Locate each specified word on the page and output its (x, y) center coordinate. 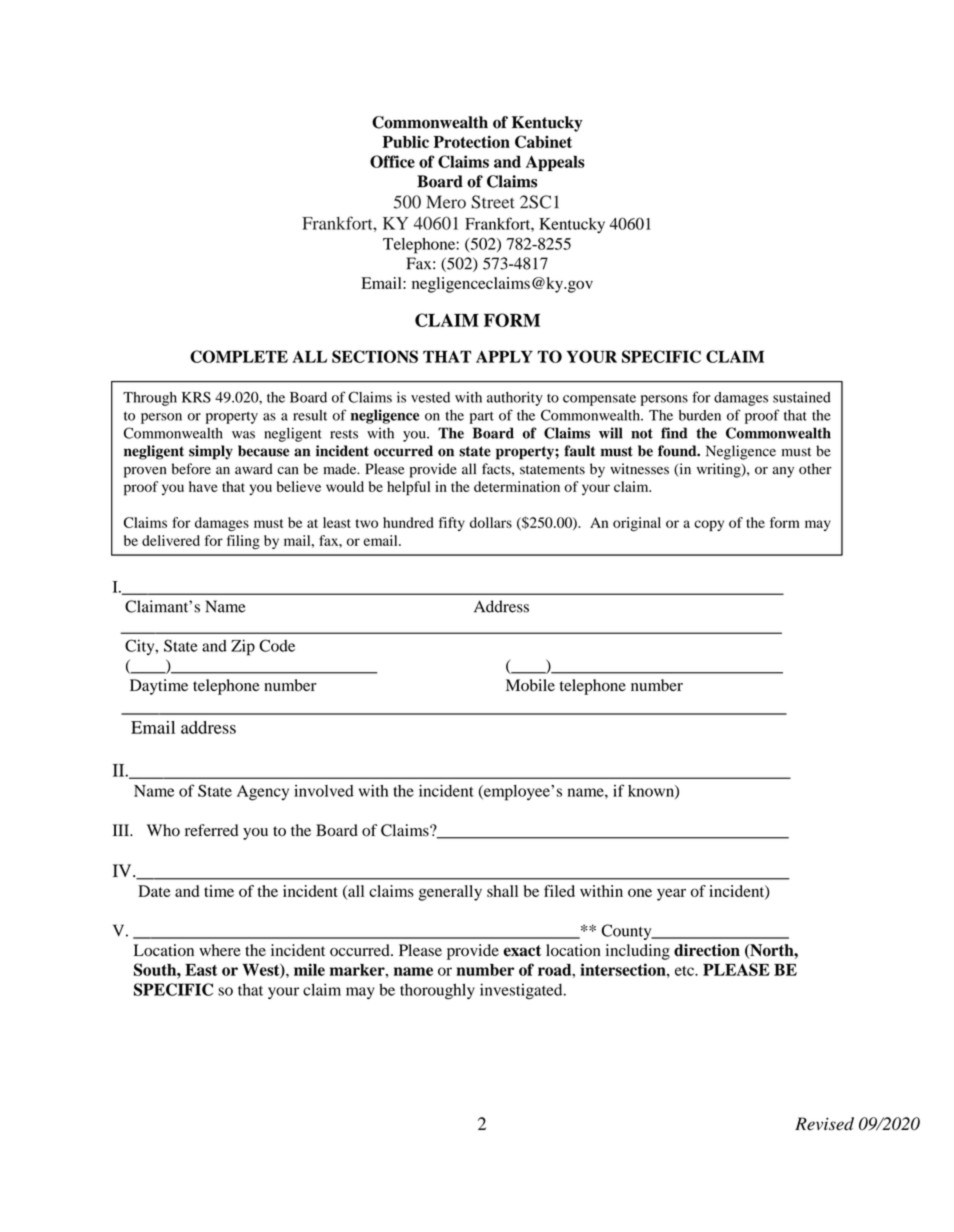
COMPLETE (239, 356)
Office (392, 161)
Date (154, 891)
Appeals (555, 163)
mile (309, 969)
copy (709, 525)
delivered (171, 540)
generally (450, 893)
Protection (472, 141)
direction (707, 950)
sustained (802, 397)
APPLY (504, 356)
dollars (491, 522)
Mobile (530, 685)
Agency (263, 793)
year (671, 894)
